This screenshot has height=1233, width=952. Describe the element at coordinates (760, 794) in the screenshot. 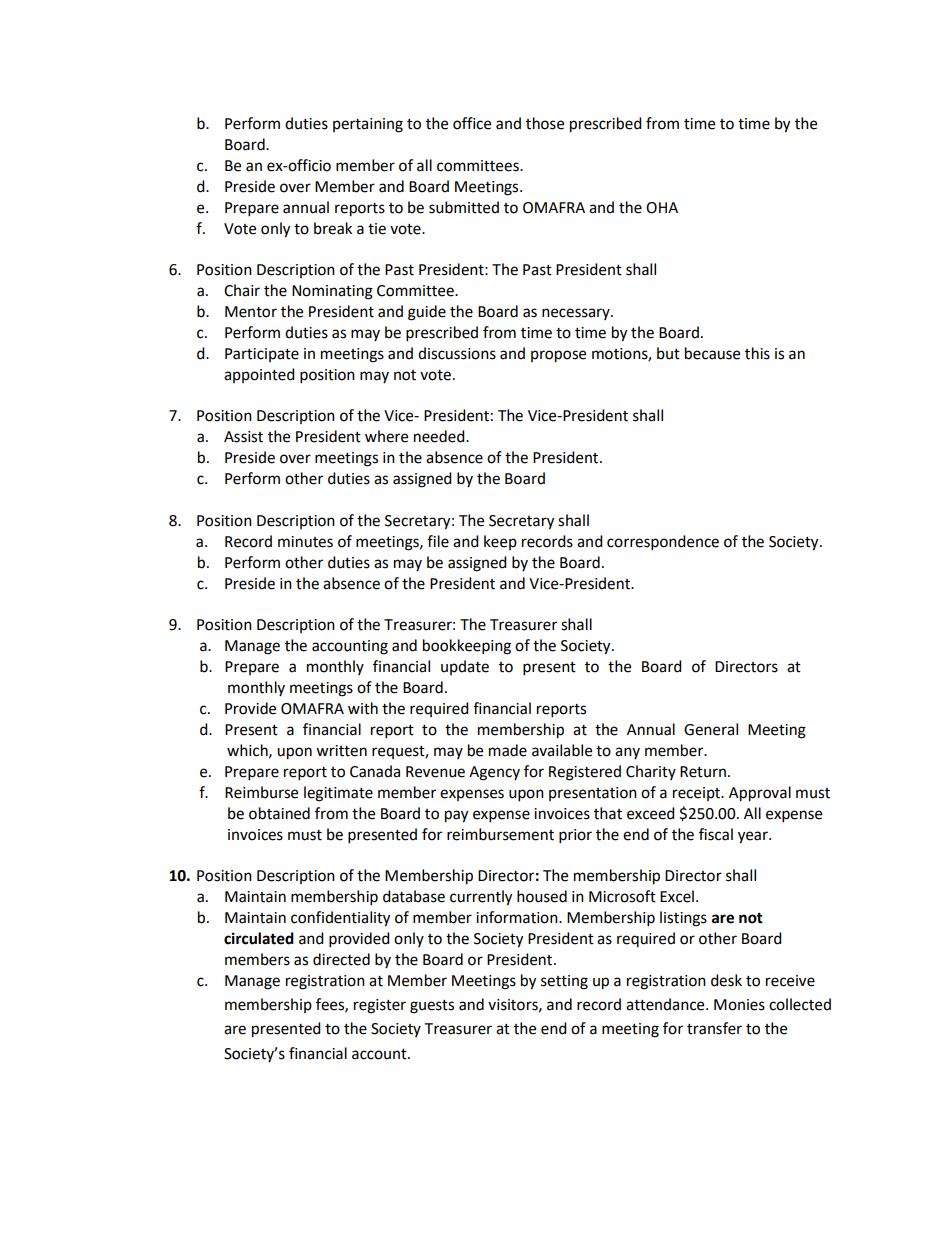

I see `Approval` at that location.
